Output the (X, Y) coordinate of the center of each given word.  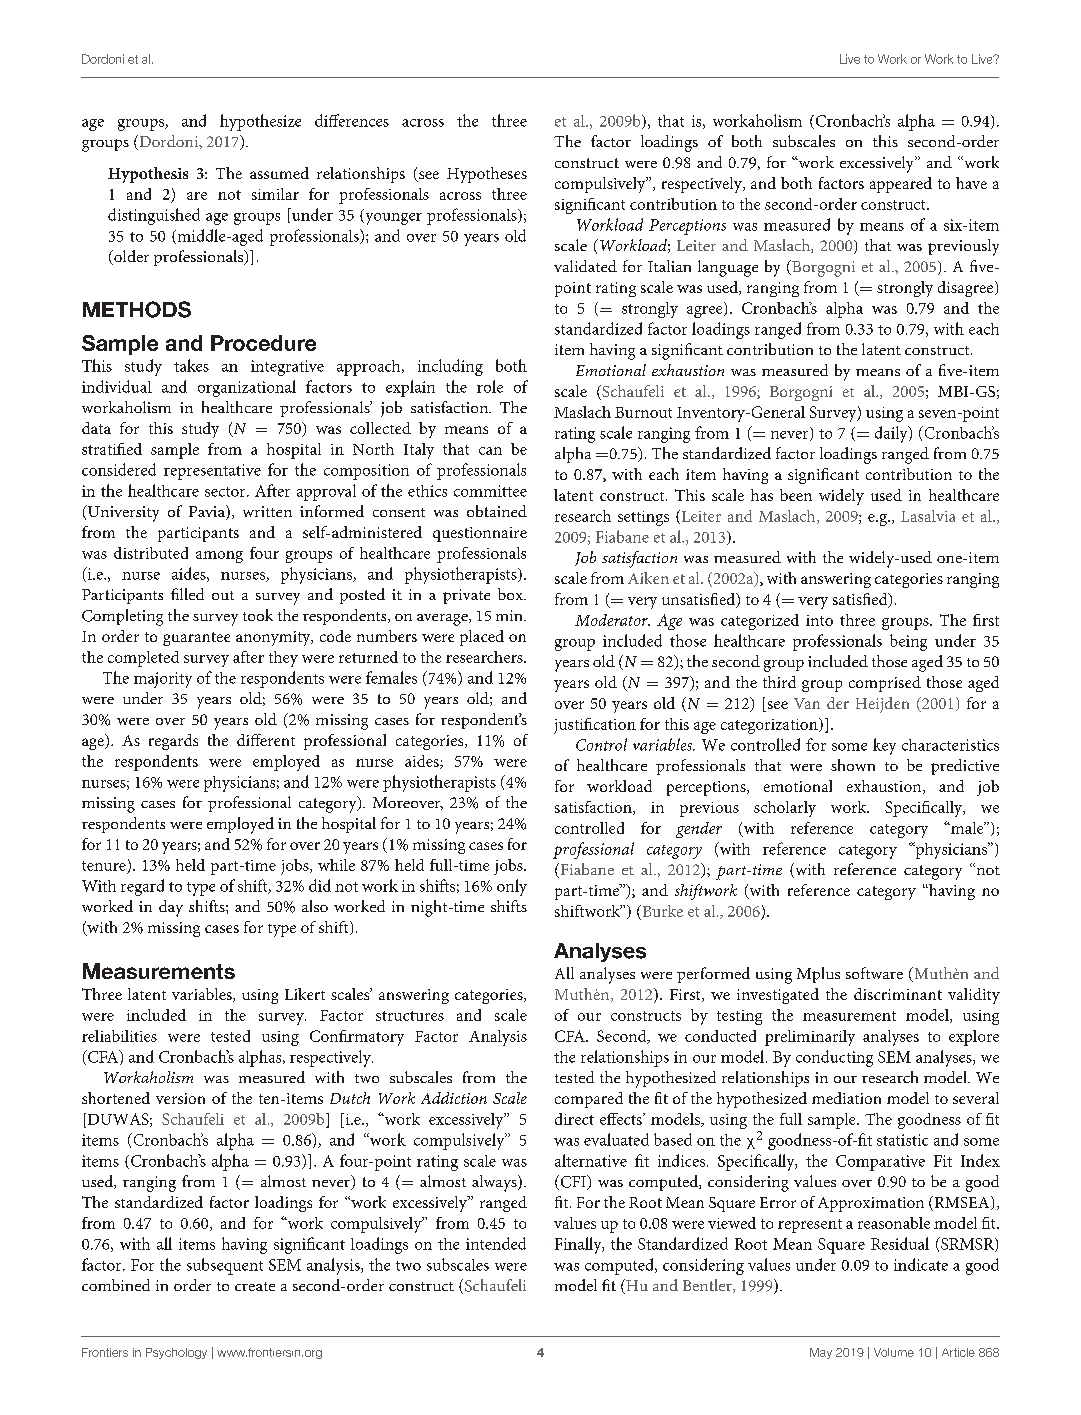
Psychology (176, 1353)
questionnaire (480, 534)
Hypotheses (487, 175)
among (219, 557)
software (874, 973)
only (512, 887)
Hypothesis (148, 175)
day (171, 908)
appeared (901, 185)
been (796, 495)
